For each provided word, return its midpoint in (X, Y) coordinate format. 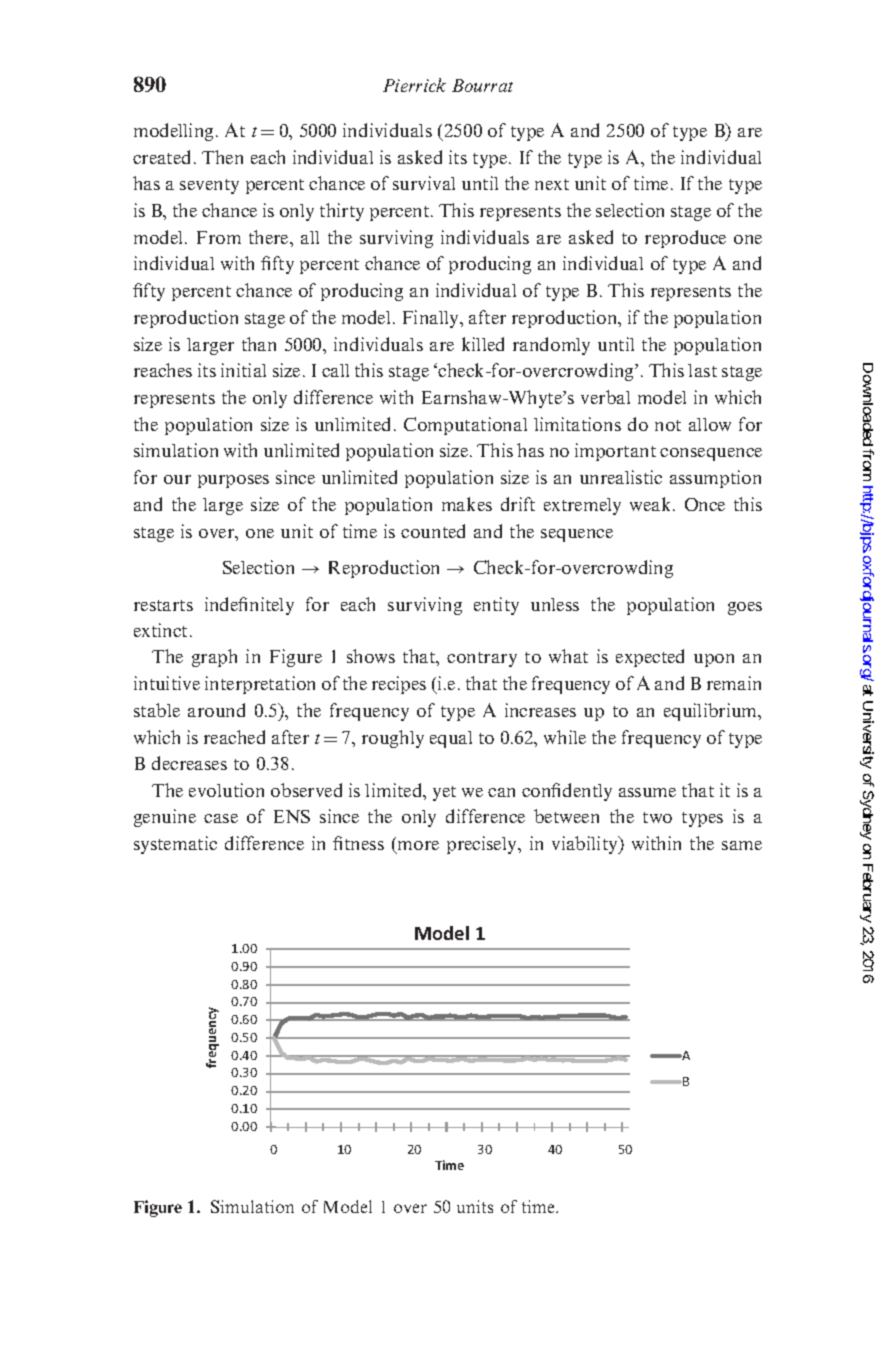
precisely (483, 845)
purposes (233, 481)
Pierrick (414, 85)
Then (222, 157)
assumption (715, 479)
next (552, 184)
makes (467, 504)
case (221, 818)
